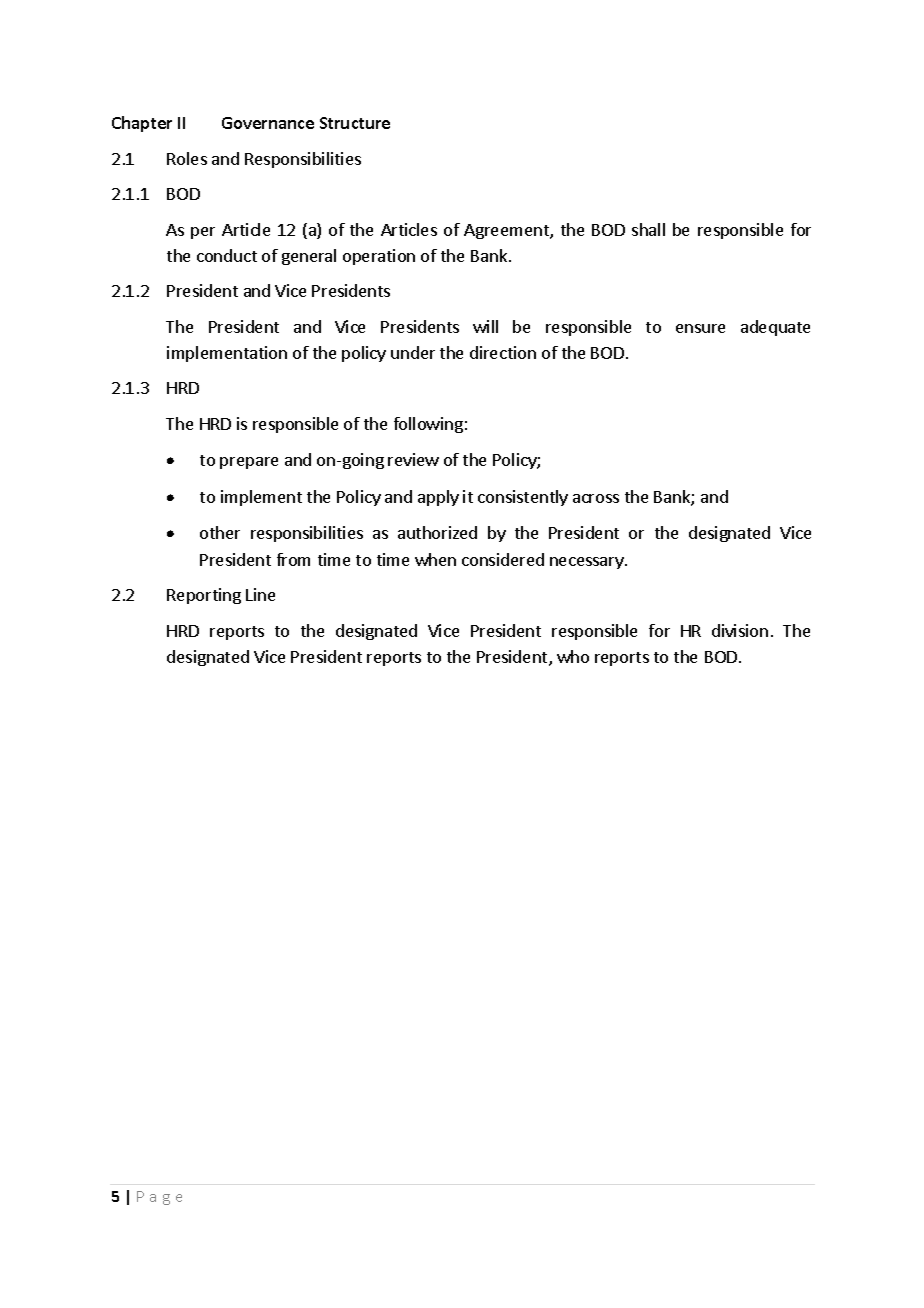  What do you see at coordinates (187, 158) in the image?
I see `Roles` at bounding box center [187, 158].
